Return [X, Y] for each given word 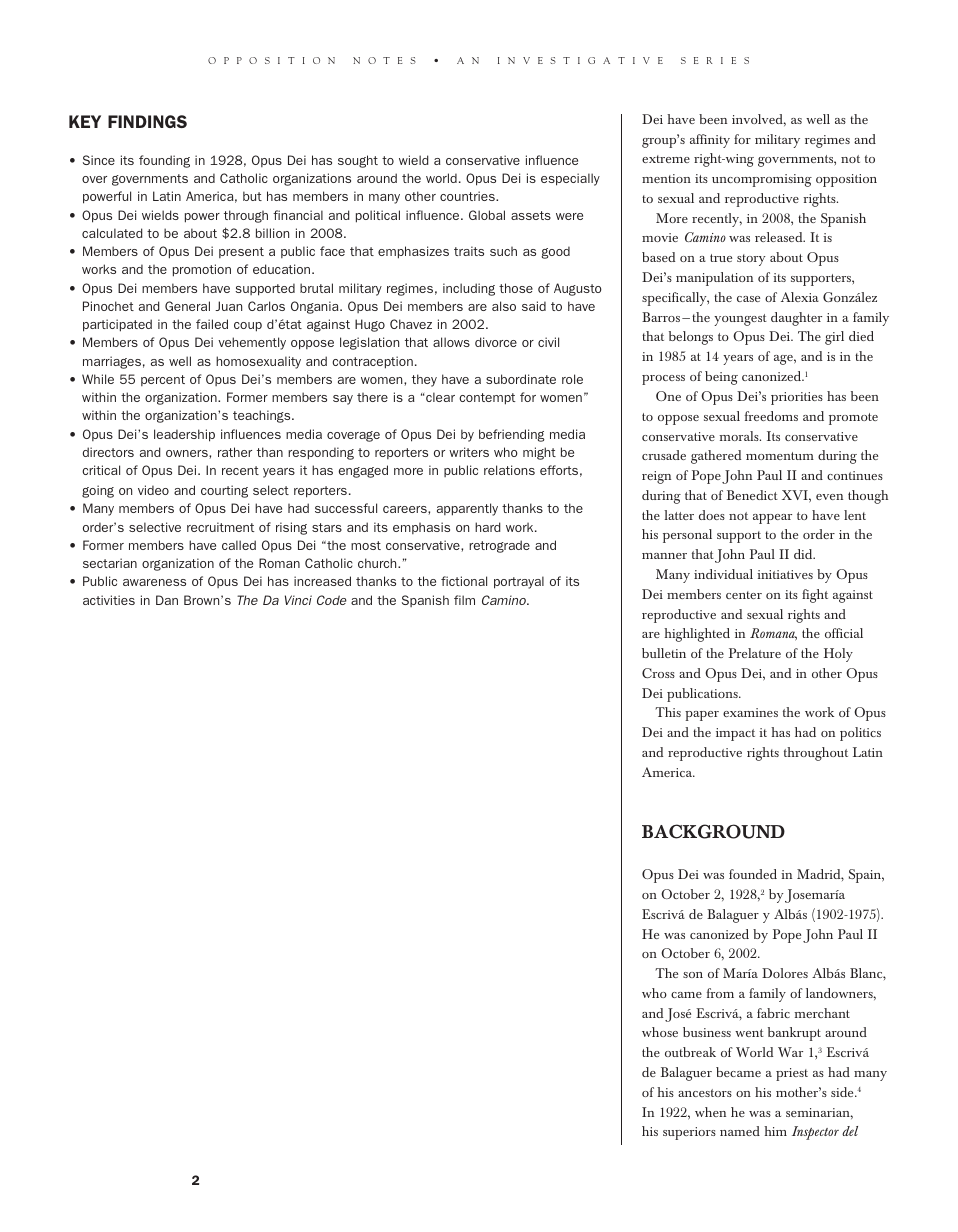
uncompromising [762, 180]
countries [468, 196]
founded [753, 874]
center [744, 595]
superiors [689, 1133]
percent [163, 380]
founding [164, 161]
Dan [167, 600]
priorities [797, 398]
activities [109, 600]
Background [713, 831]
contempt [487, 399]
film [464, 600]
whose [660, 1032]
